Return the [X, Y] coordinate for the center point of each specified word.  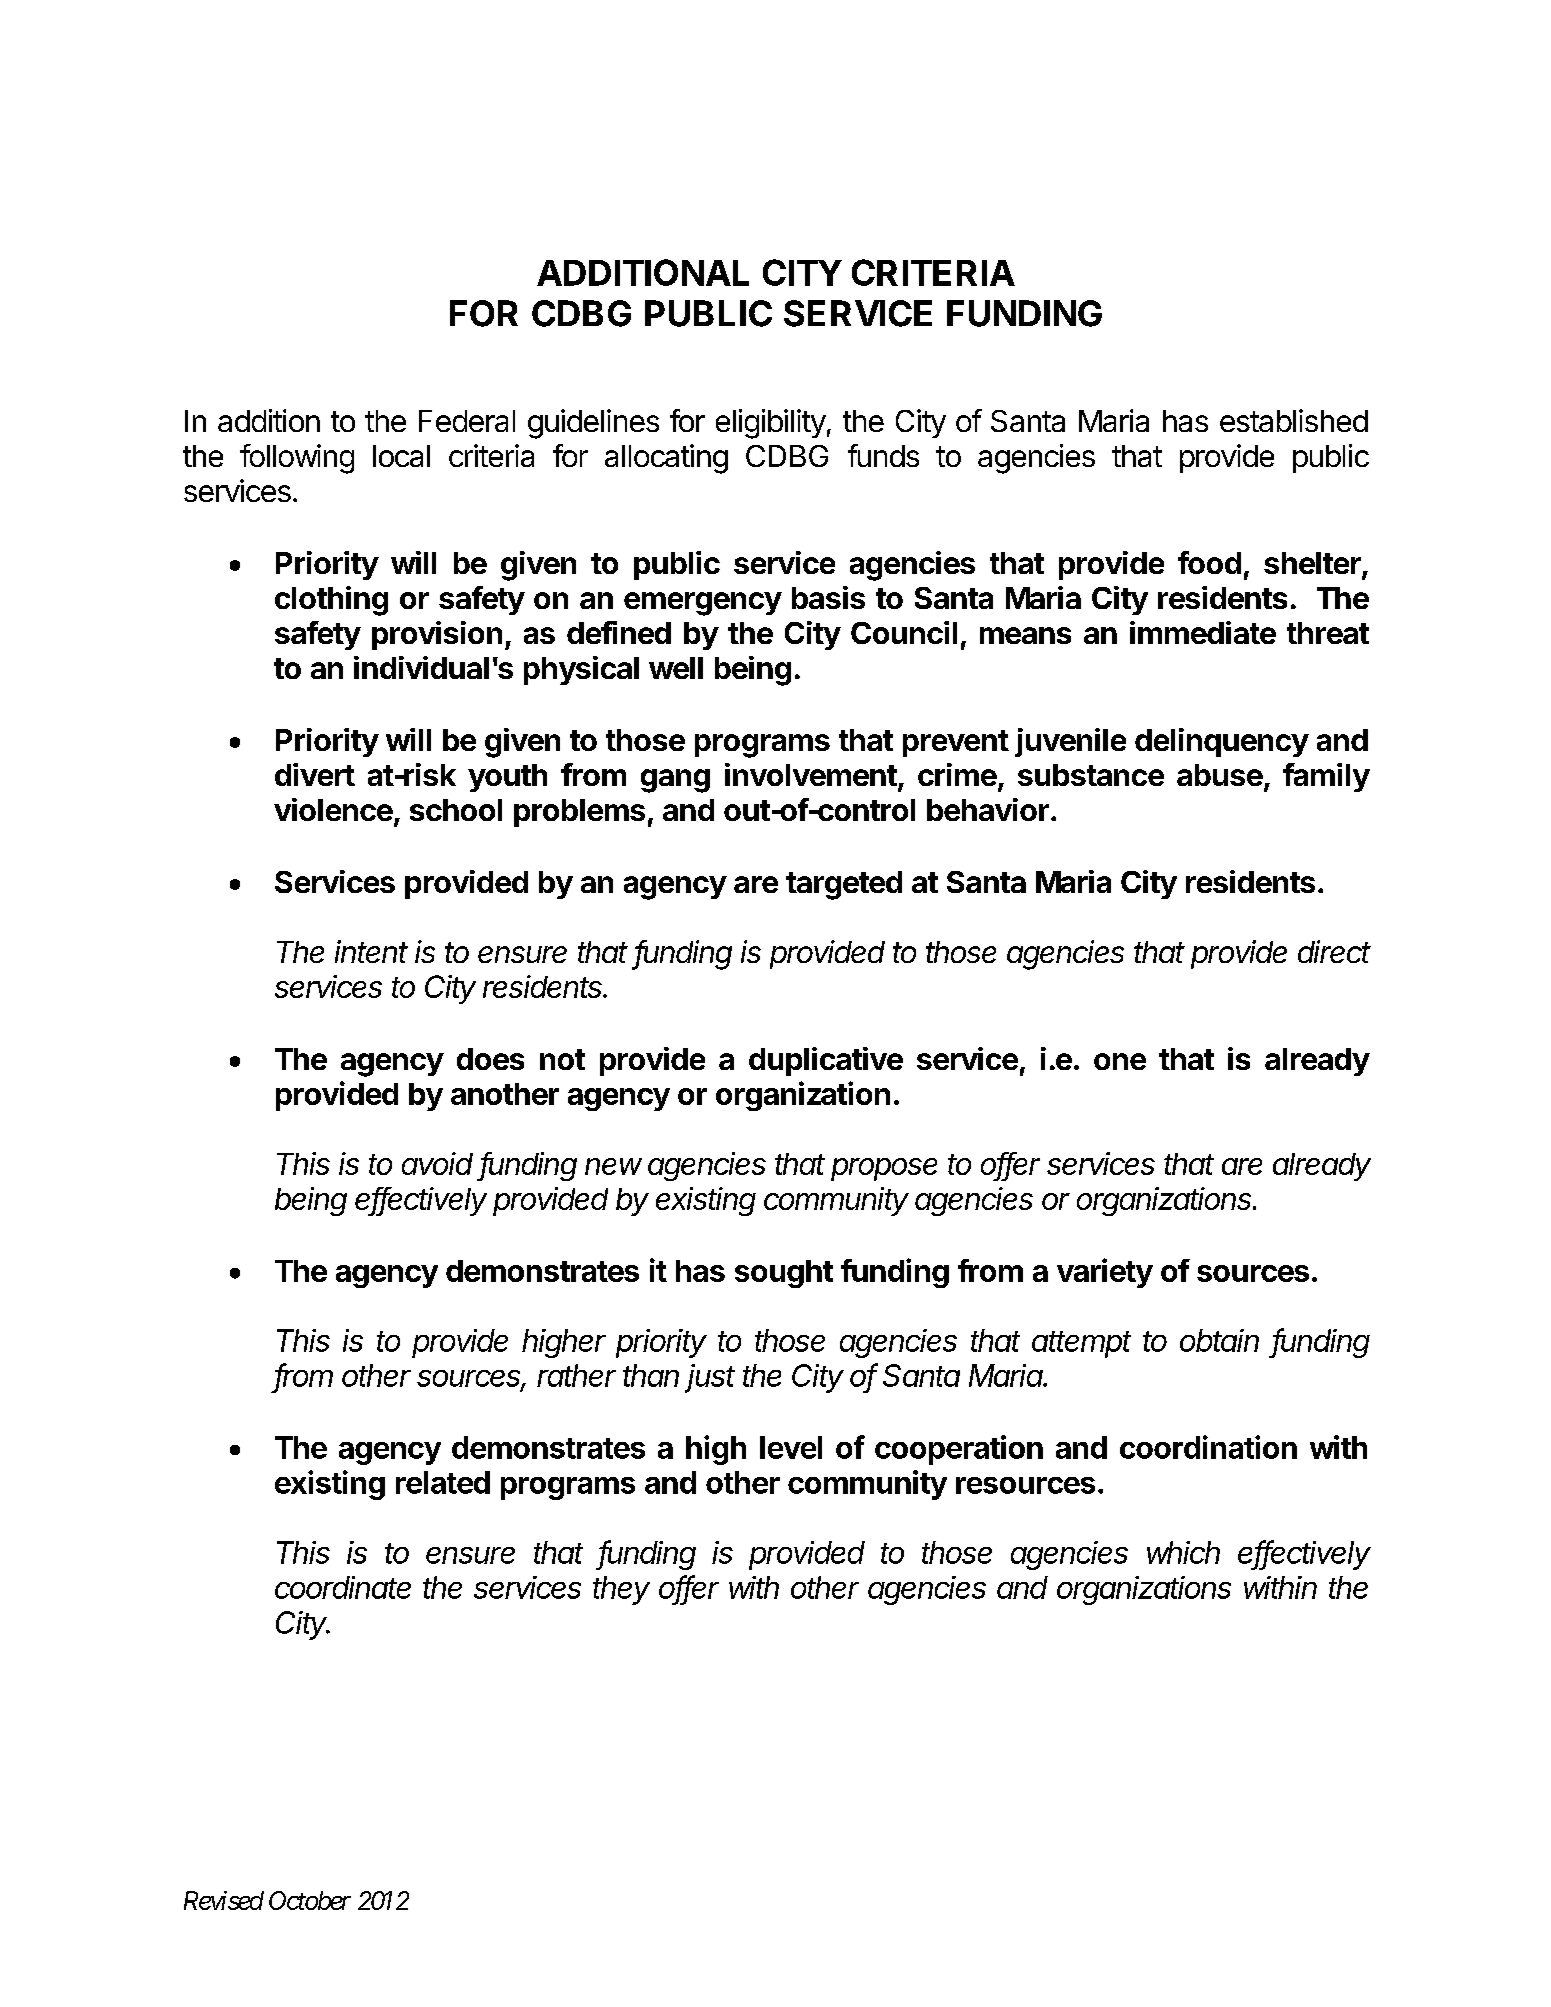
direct [1334, 951]
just [710, 1378]
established [1294, 420]
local [401, 456]
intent [371, 951]
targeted [844, 885]
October [310, 1900]
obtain [1219, 1340]
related [443, 1482]
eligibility [771, 424]
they [621, 1590]
